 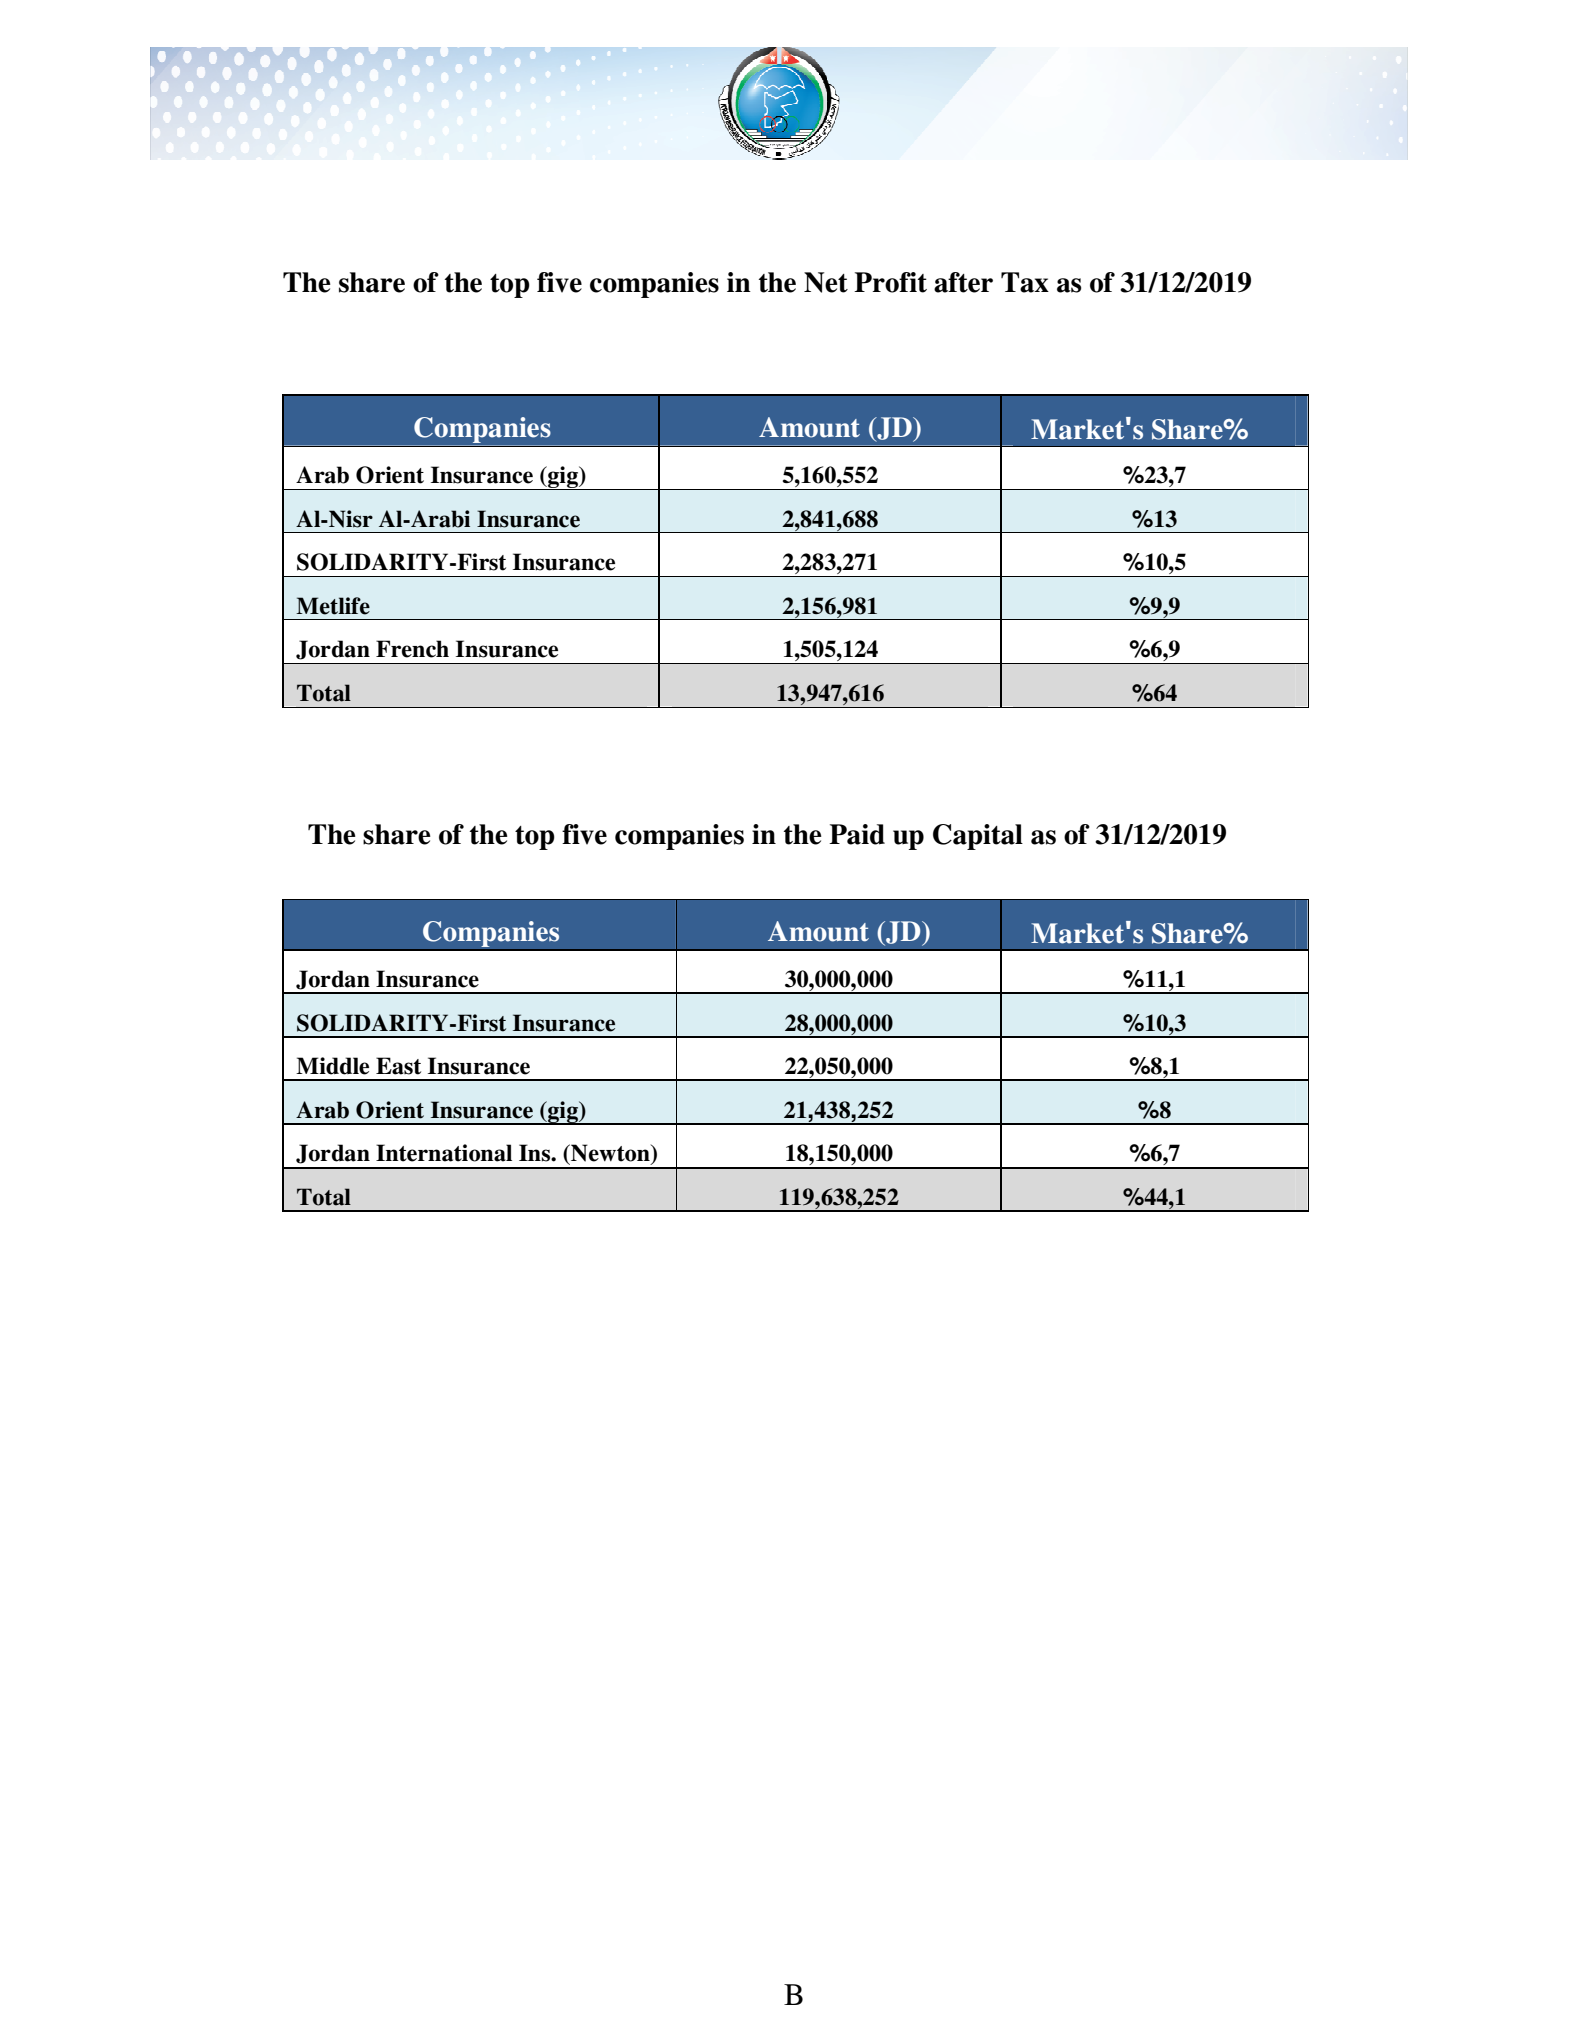 What do you see at coordinates (332, 1066) in the screenshot?
I see `Middle` at bounding box center [332, 1066].
